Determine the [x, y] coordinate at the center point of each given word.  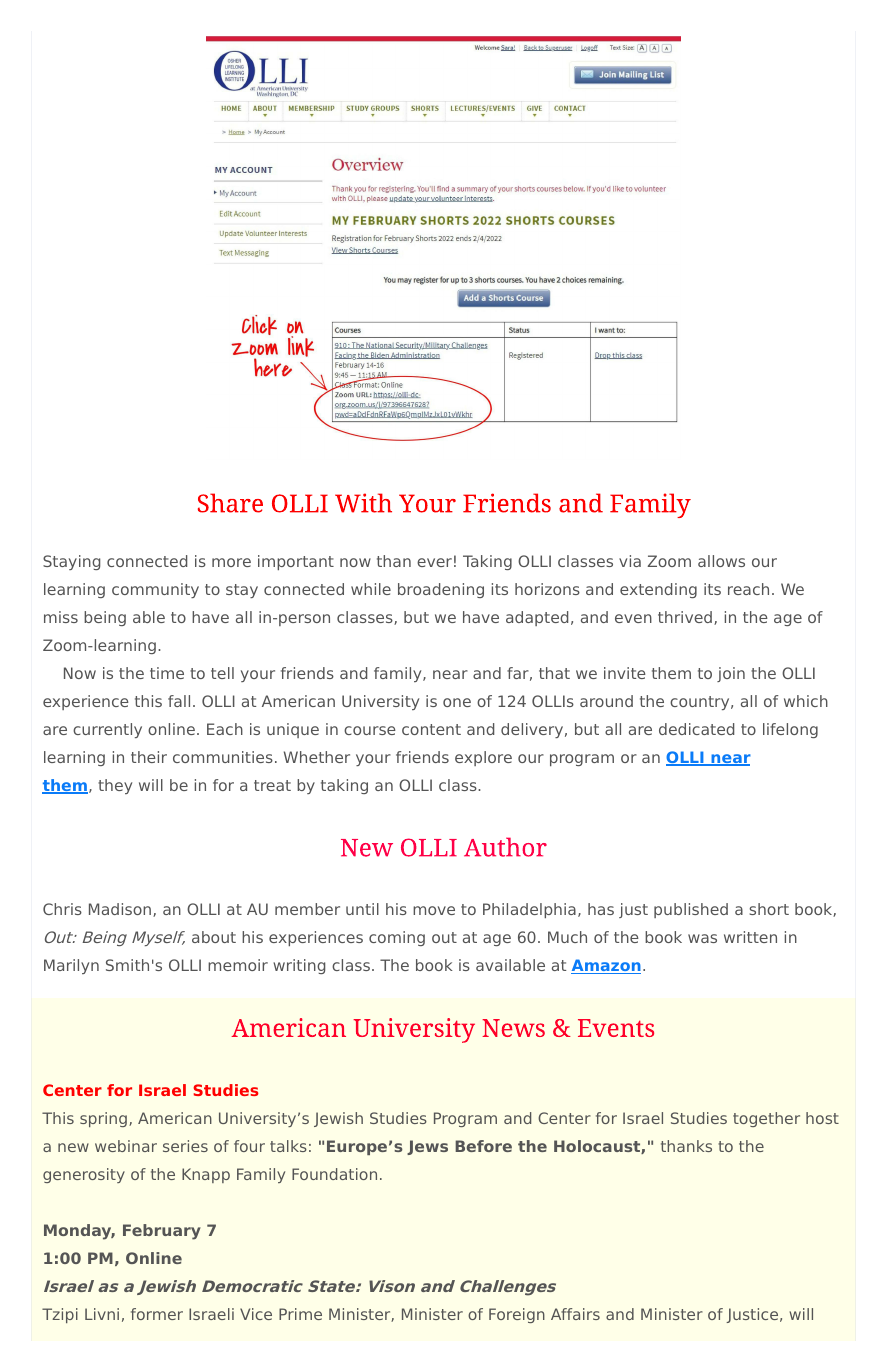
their [149, 757]
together [766, 1119]
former [157, 1314]
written [750, 937]
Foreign [517, 1315]
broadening [441, 590]
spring [103, 1119]
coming [397, 938]
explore [483, 758]
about [214, 937]
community [155, 590]
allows [721, 561]
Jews [427, 1147]
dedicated [696, 729]
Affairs [575, 1314]
